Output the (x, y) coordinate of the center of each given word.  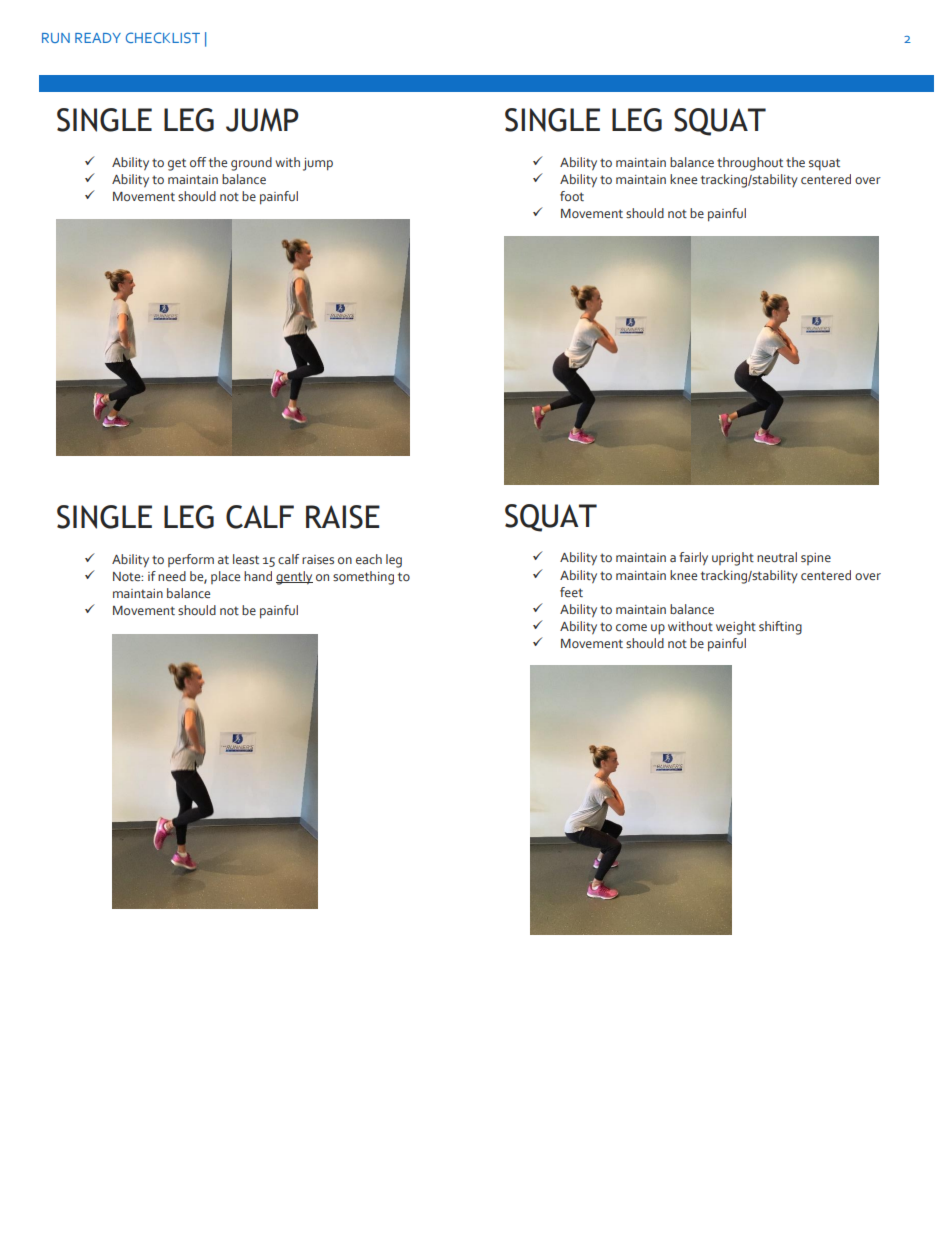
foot (572, 196)
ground (251, 164)
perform (191, 560)
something (363, 578)
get (177, 164)
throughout (750, 164)
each (369, 559)
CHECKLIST (163, 37)
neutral (777, 557)
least (246, 559)
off (198, 162)
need (172, 576)
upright (733, 559)
